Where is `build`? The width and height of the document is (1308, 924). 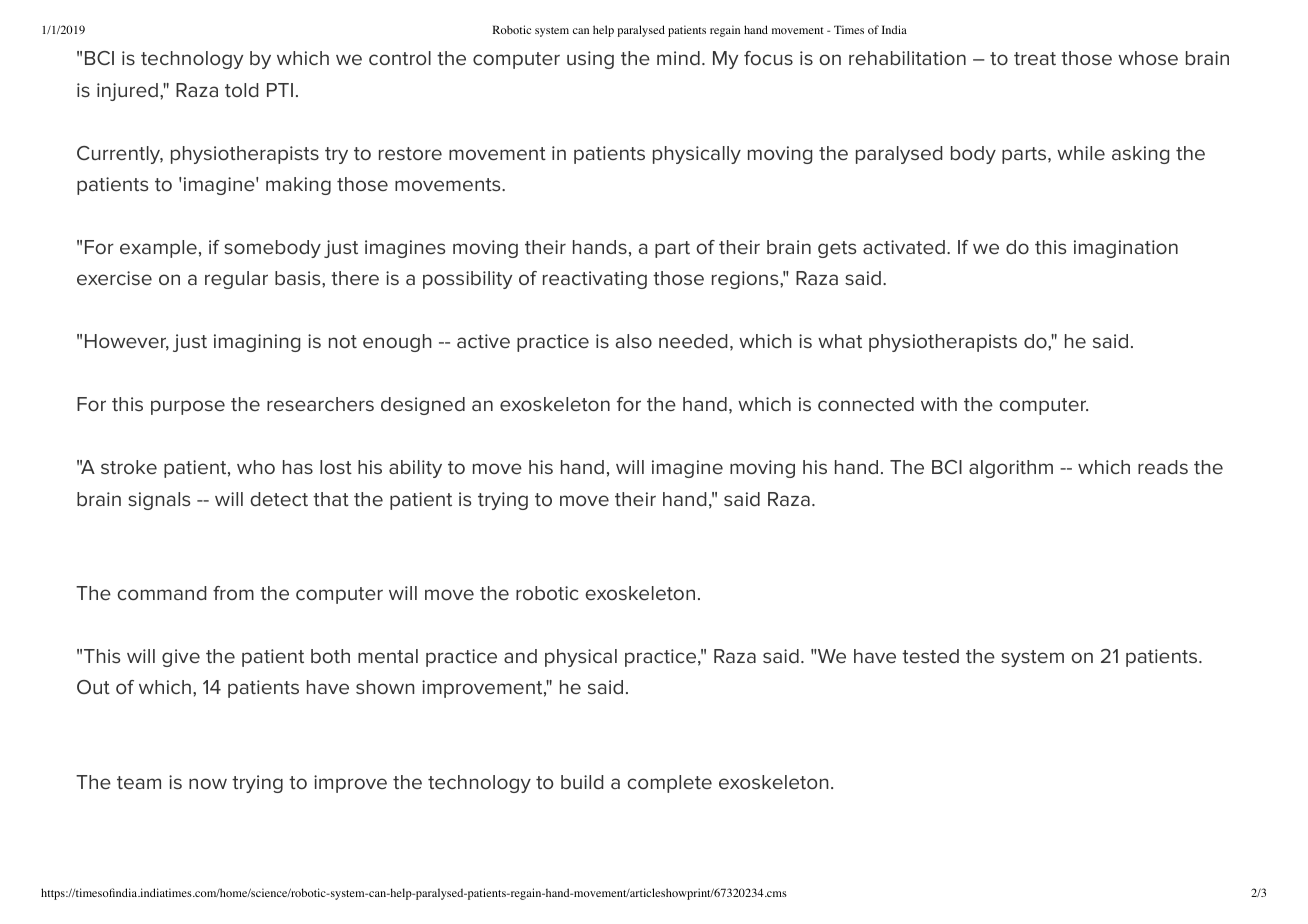 build is located at coordinates (582, 782).
